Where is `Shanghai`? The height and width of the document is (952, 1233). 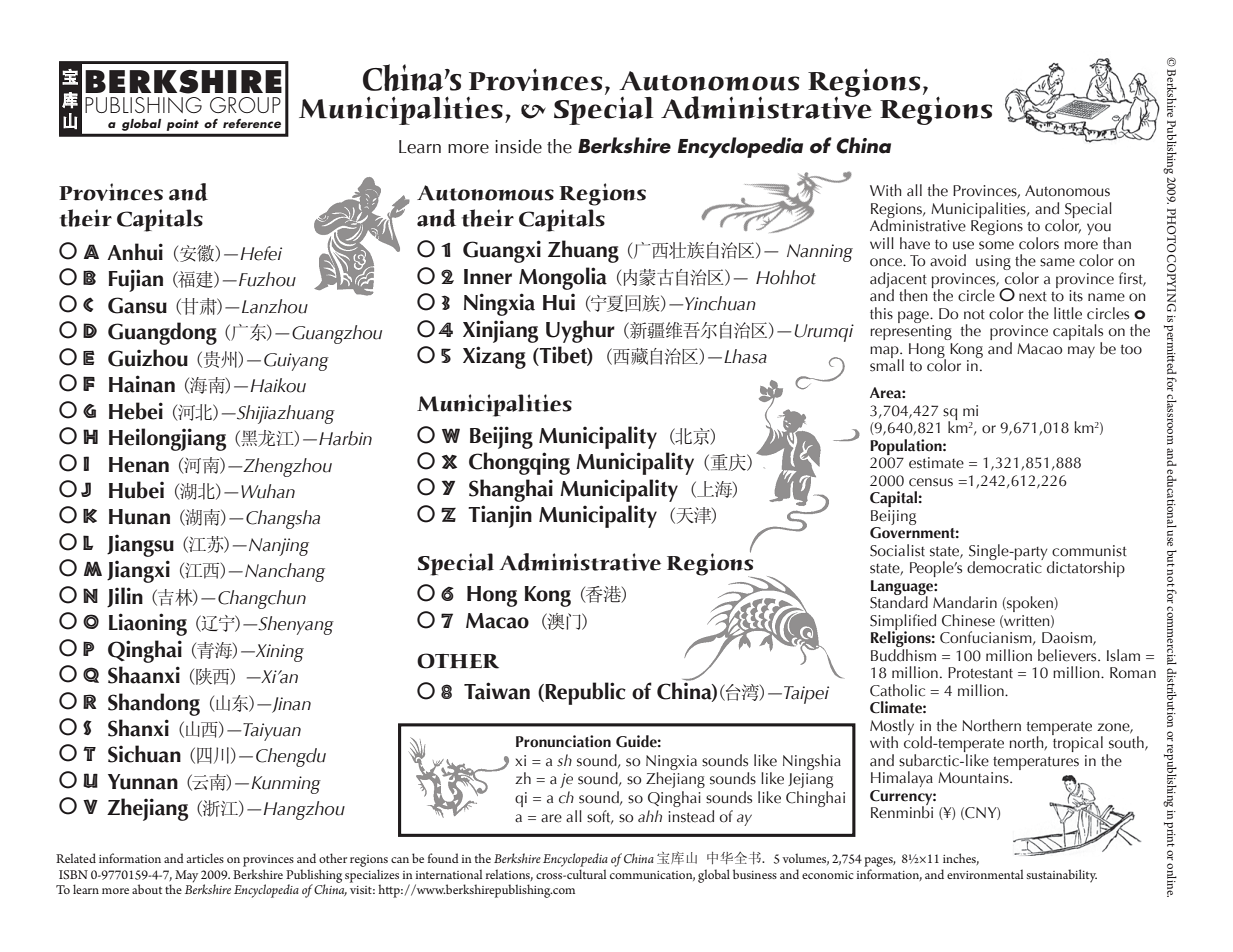 Shanghai is located at coordinates (511, 490).
